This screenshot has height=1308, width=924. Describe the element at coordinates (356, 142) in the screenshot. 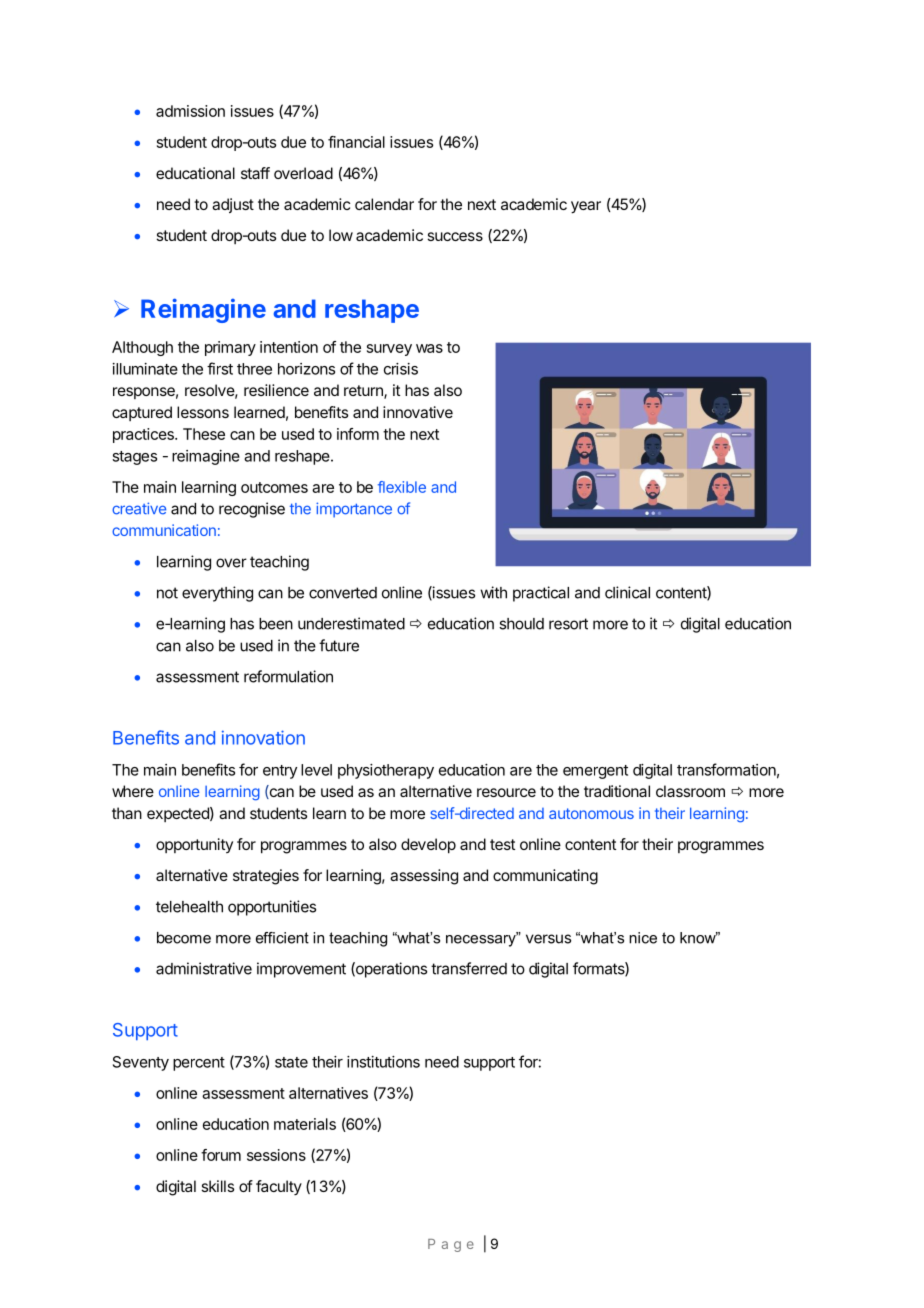

I see `financial` at that location.
